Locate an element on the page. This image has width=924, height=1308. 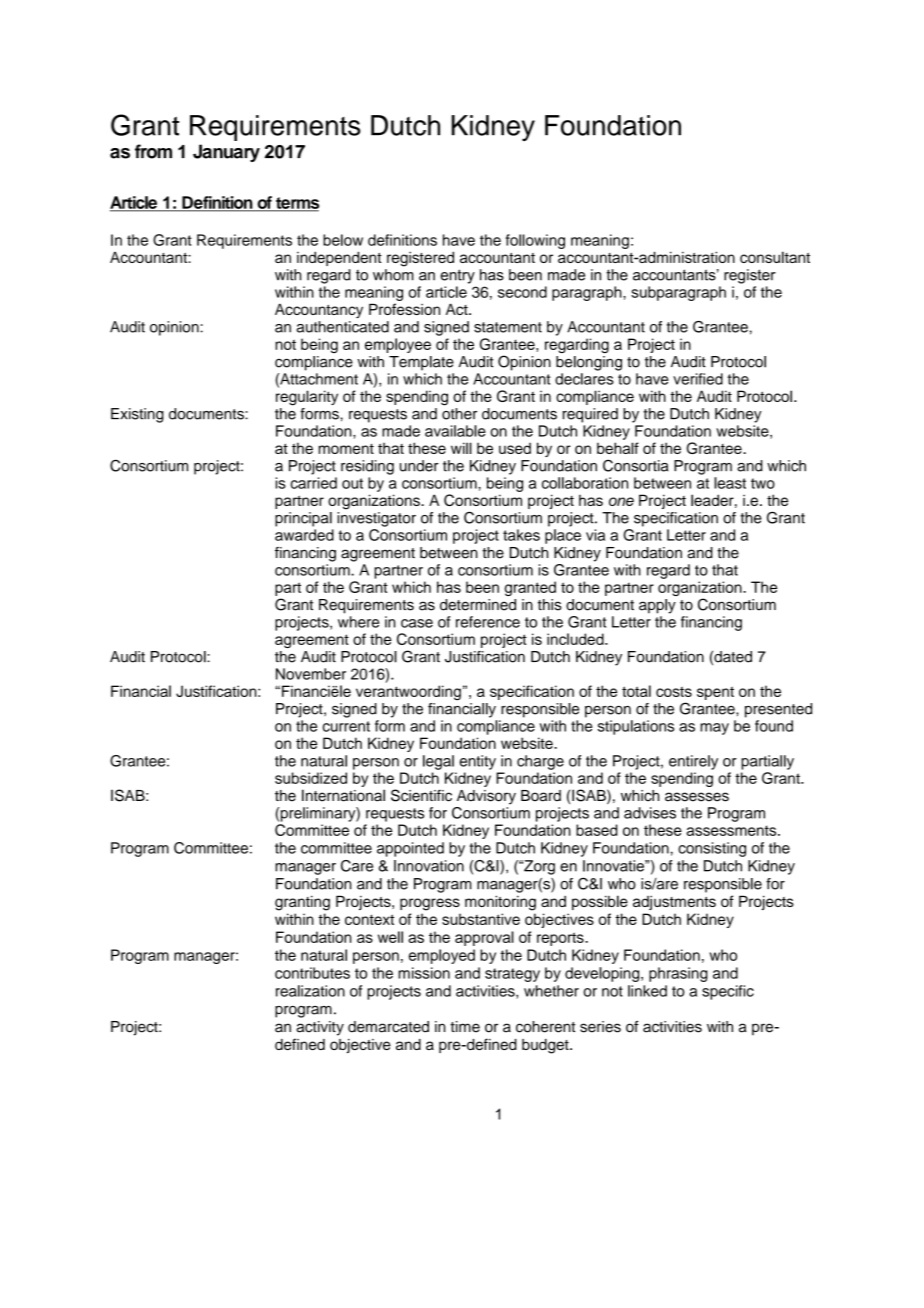
linked is located at coordinates (647, 991).
